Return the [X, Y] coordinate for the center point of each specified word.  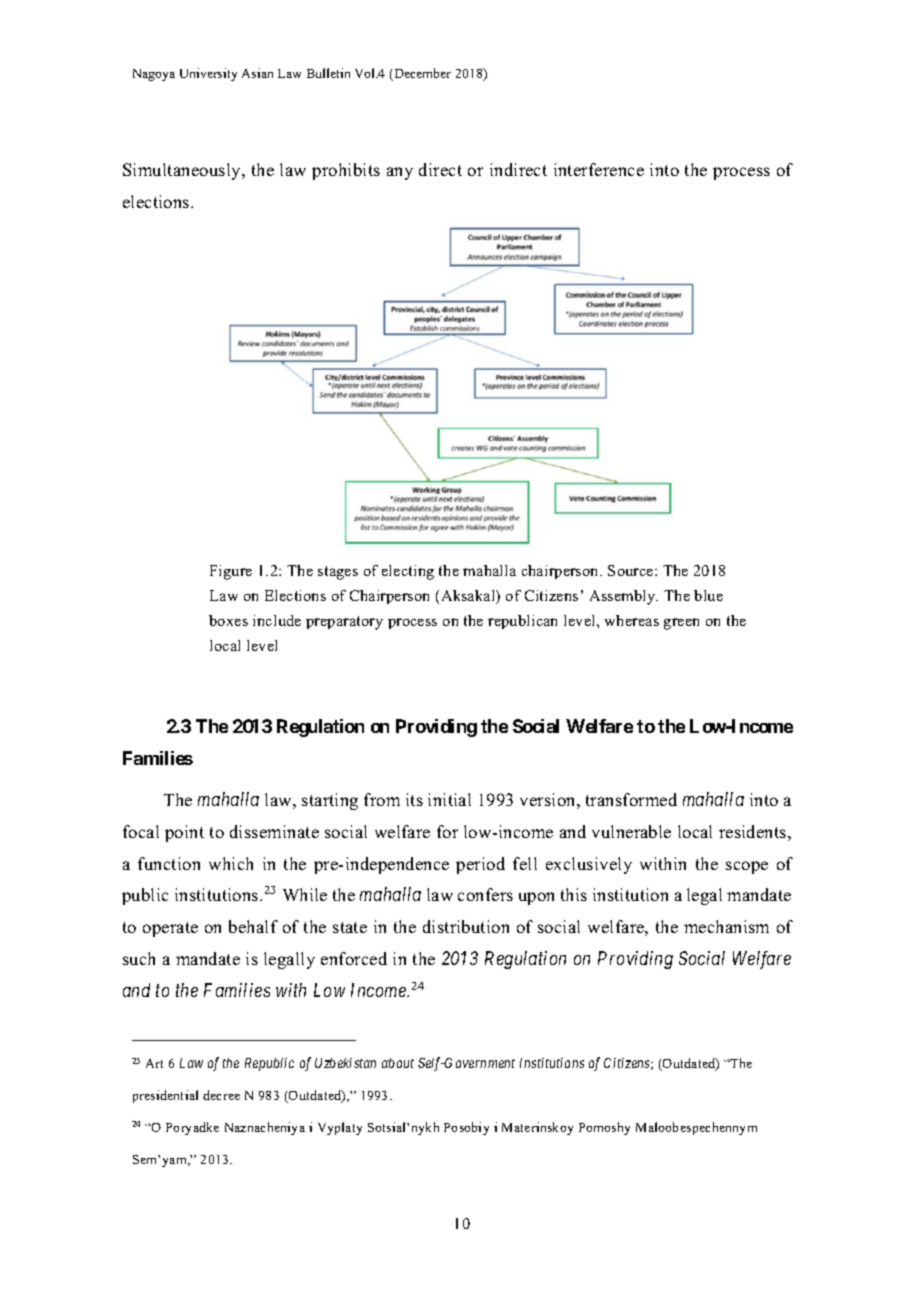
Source [632, 570]
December [421, 74]
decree [221, 1095]
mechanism [726, 926]
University [208, 74]
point [184, 833]
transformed [631, 799]
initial [449, 799]
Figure [231, 572]
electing [408, 572]
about [398, 1063]
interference [599, 169]
